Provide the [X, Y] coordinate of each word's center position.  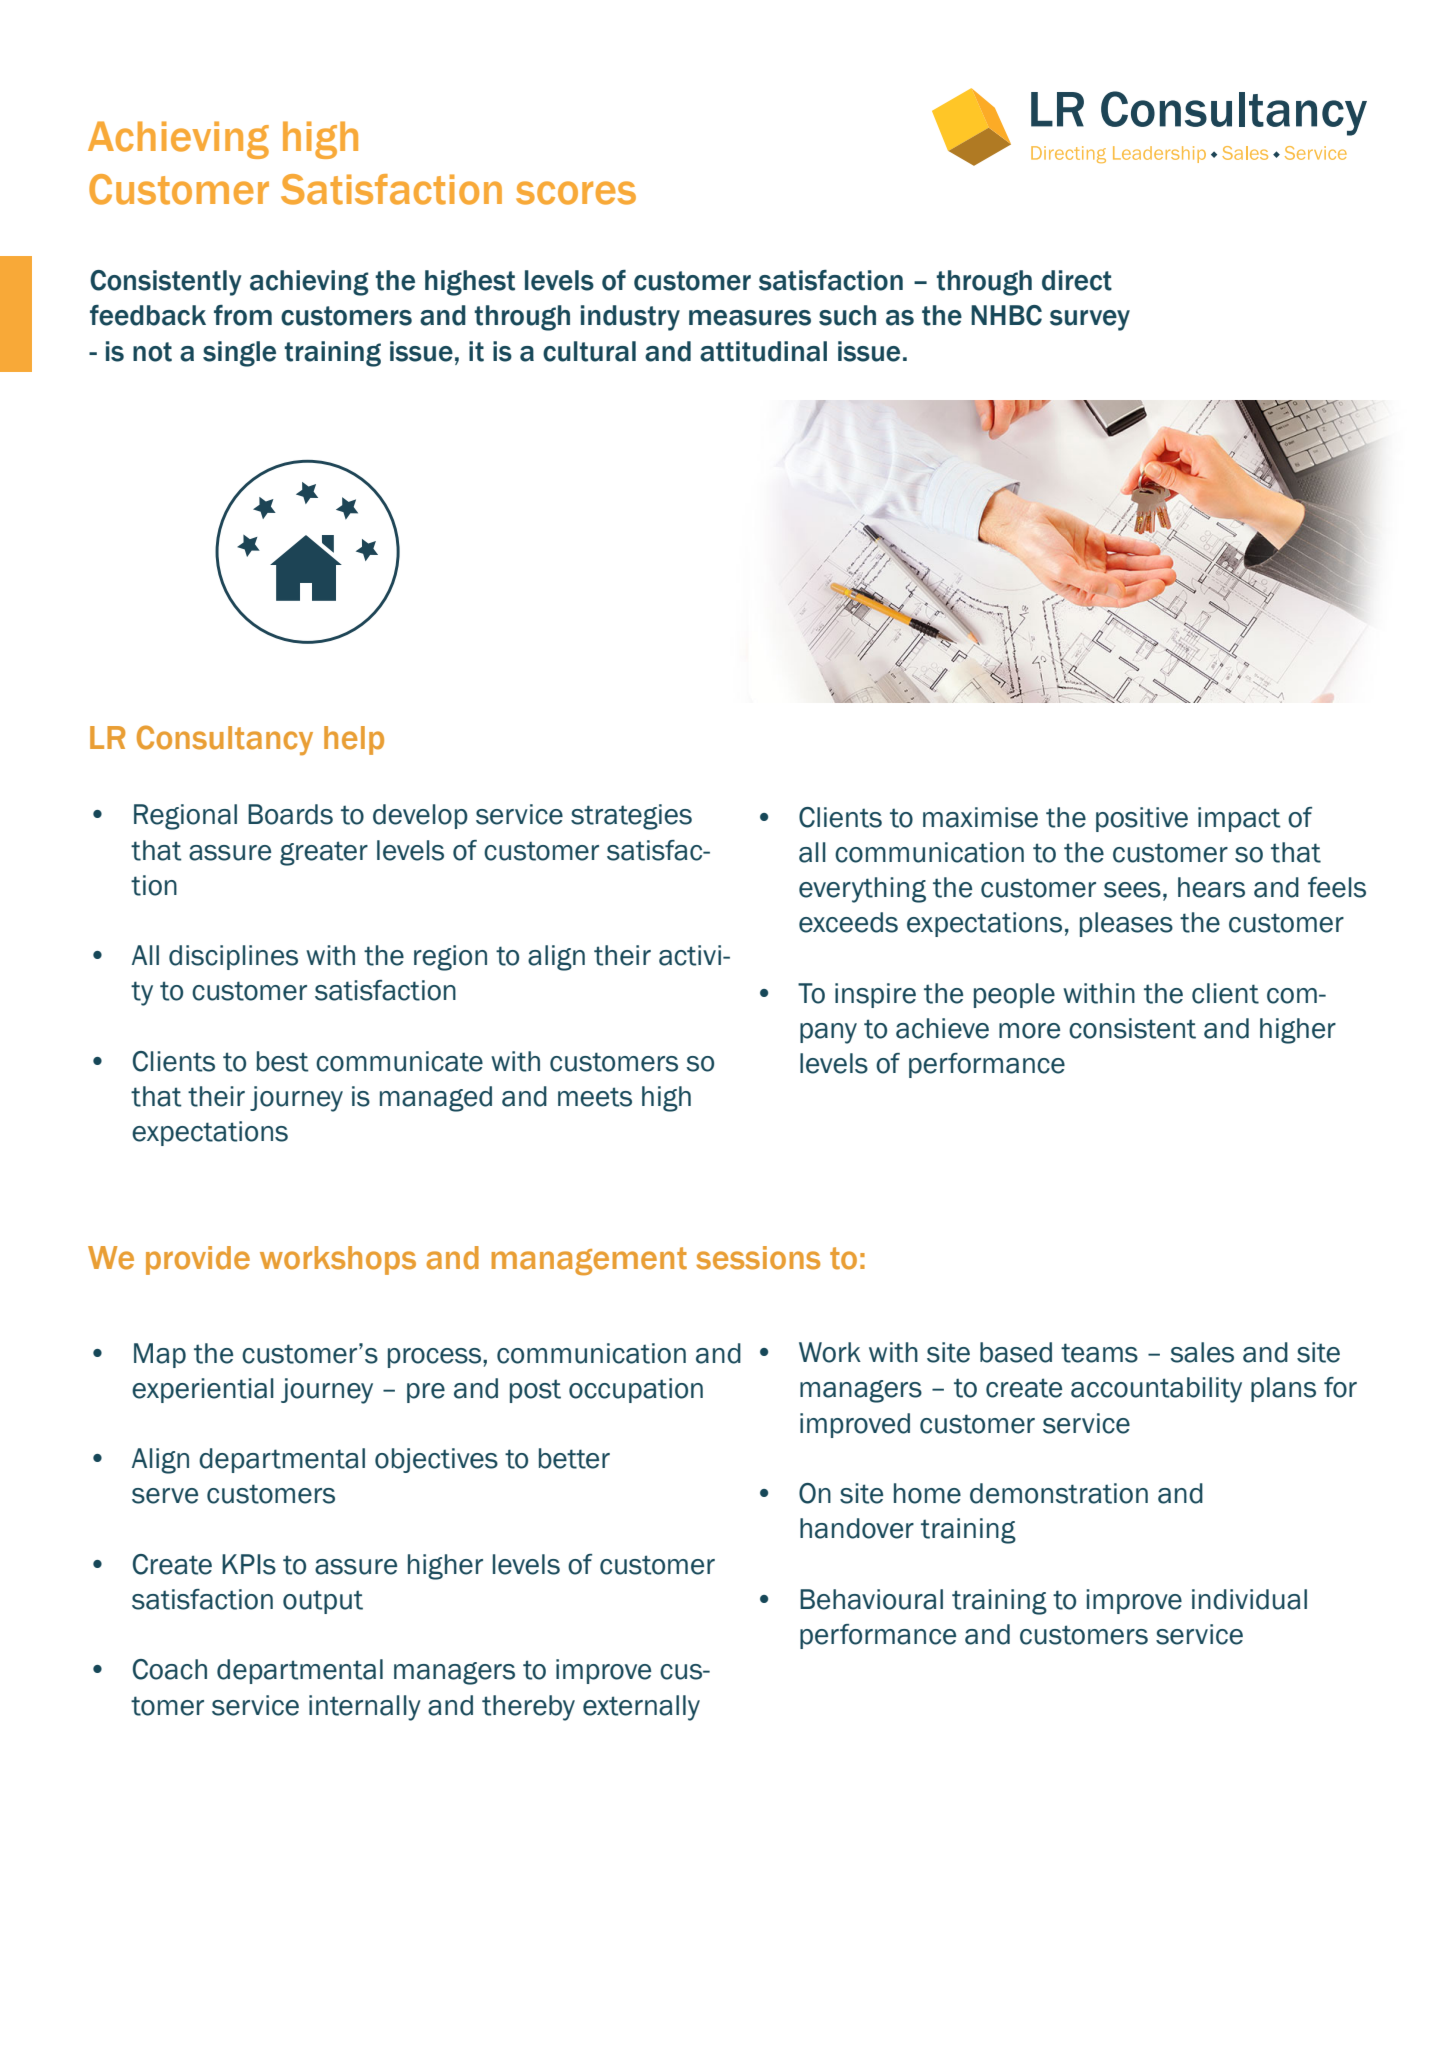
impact [1239, 819]
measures [750, 318]
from [243, 315]
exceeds [848, 922]
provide [198, 1260]
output [323, 1602]
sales [1202, 1352]
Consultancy [225, 740]
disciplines [233, 957]
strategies [631, 817]
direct [1077, 280]
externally [641, 1708]
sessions [758, 1258]
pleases [1126, 924]
